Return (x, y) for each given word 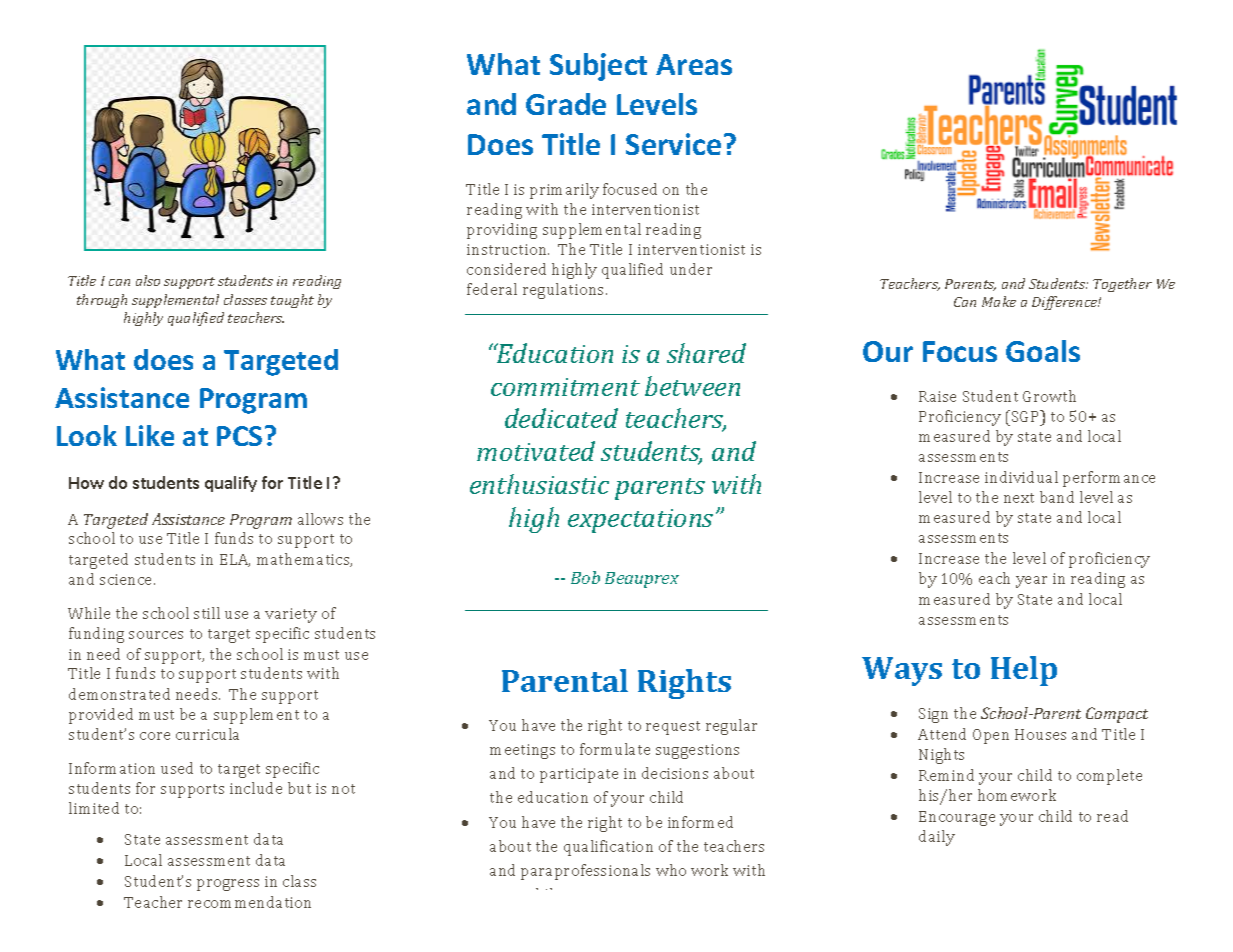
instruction (508, 249)
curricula (207, 734)
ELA (235, 560)
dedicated (561, 418)
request (673, 728)
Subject (598, 67)
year (1031, 582)
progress (228, 885)
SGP (1027, 416)
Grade (566, 104)
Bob (585, 577)
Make (999, 301)
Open (991, 736)
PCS (239, 436)
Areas (694, 64)
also (148, 280)
